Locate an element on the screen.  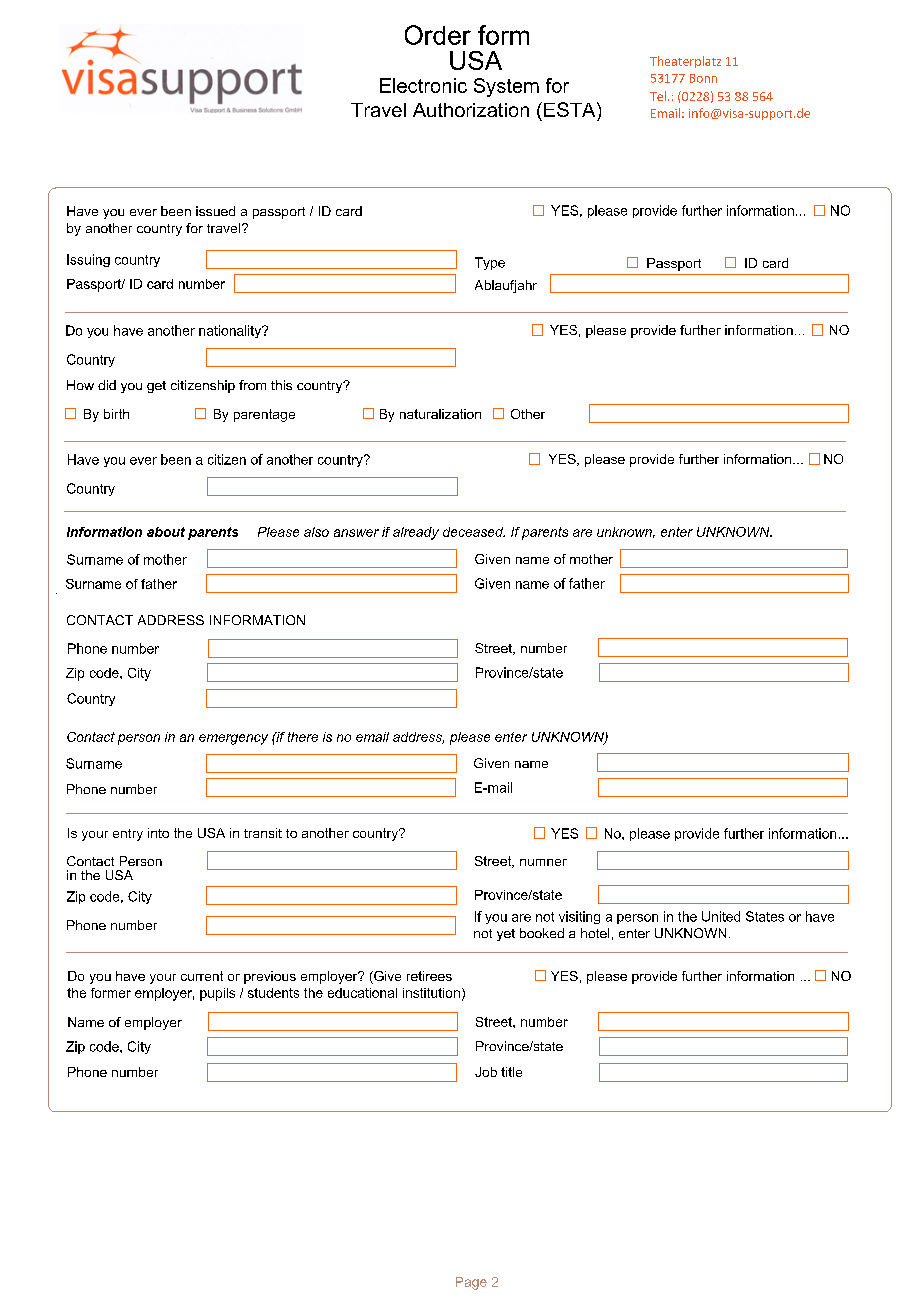
issued is located at coordinates (215, 211).
